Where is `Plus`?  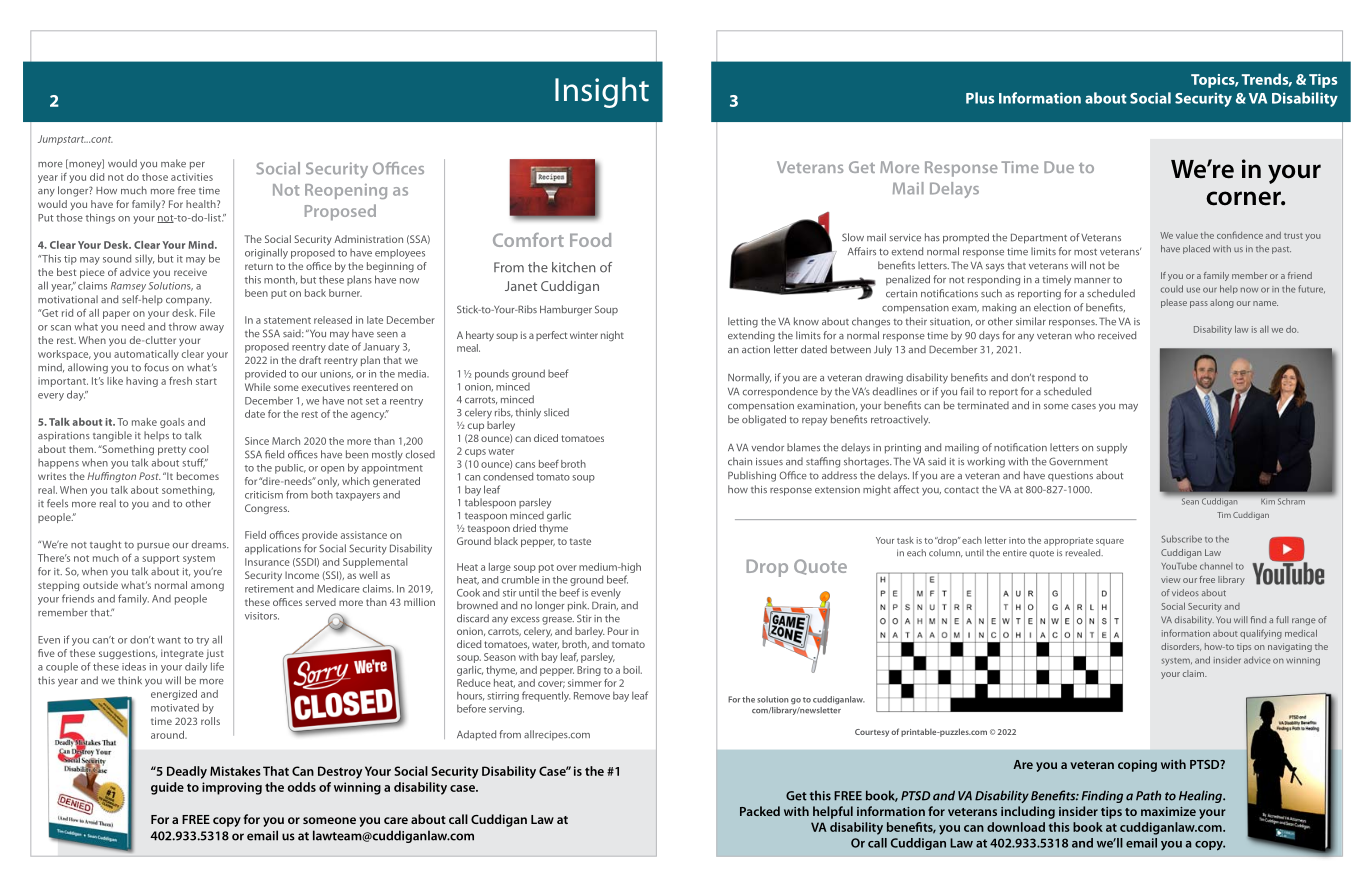 Plus is located at coordinates (980, 98).
